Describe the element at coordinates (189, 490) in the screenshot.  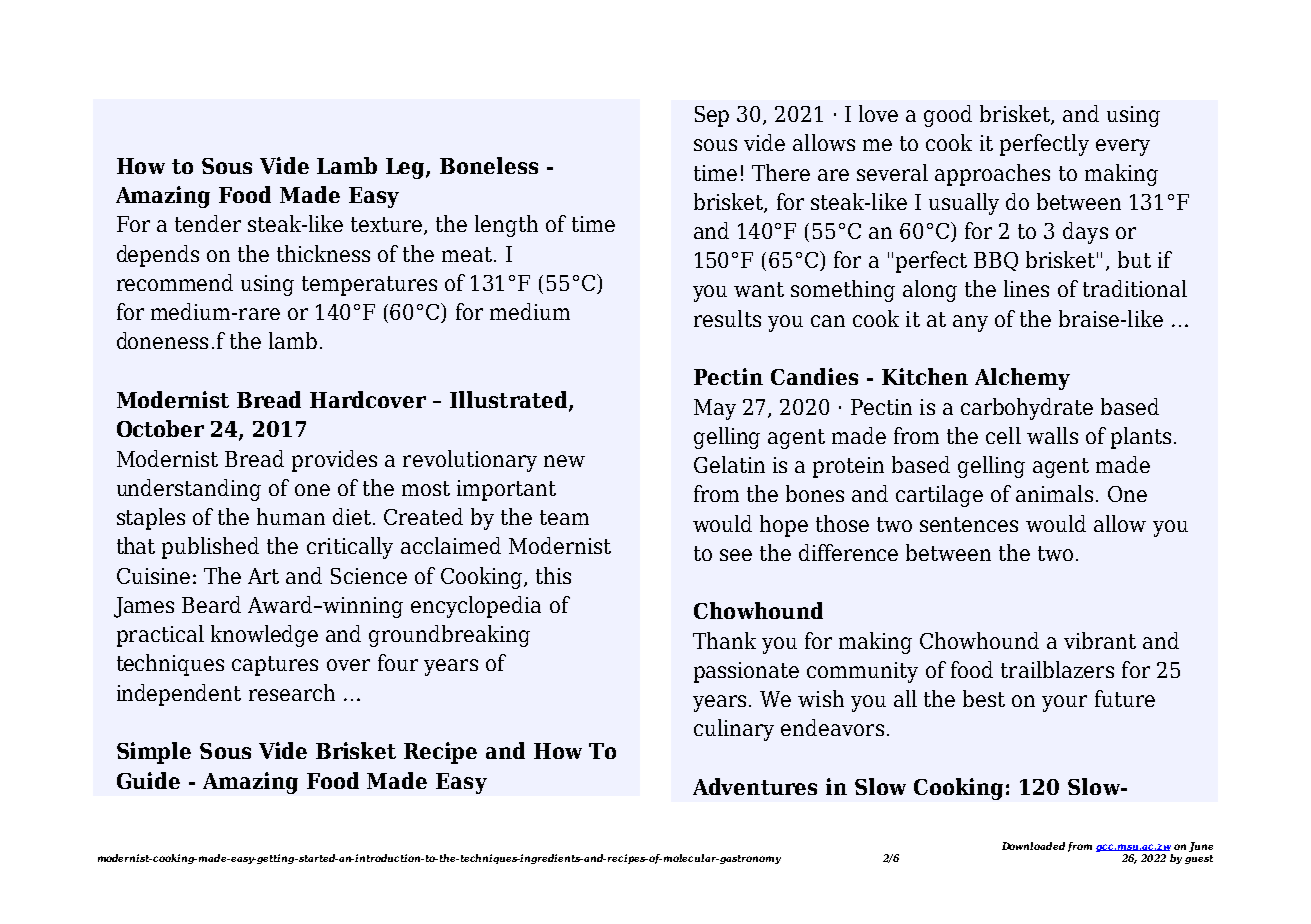
I see `understanding` at that location.
